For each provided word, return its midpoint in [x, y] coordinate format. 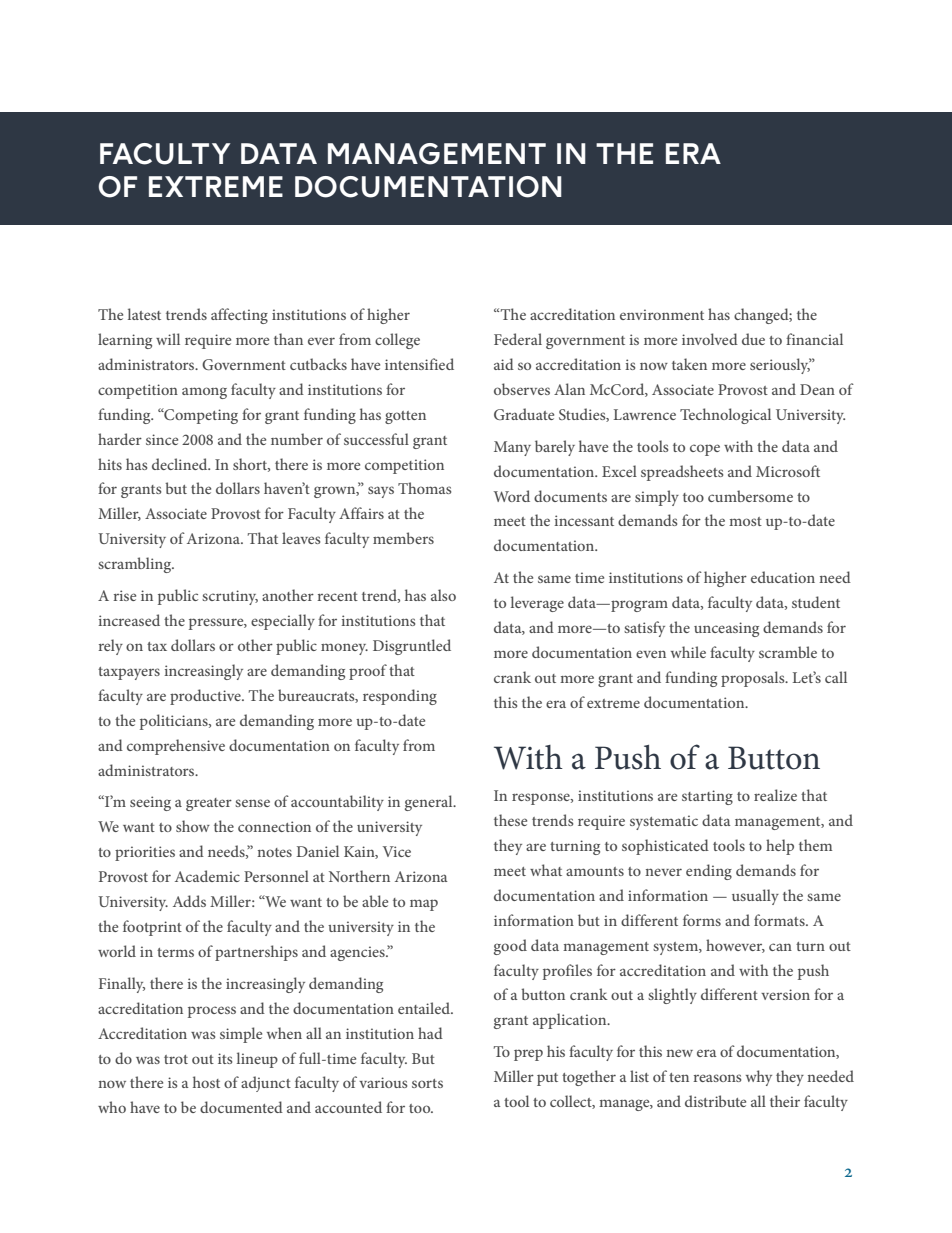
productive [206, 697]
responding [400, 697]
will [168, 339]
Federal [518, 339]
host [206, 1082]
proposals [754, 679]
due [753, 339]
